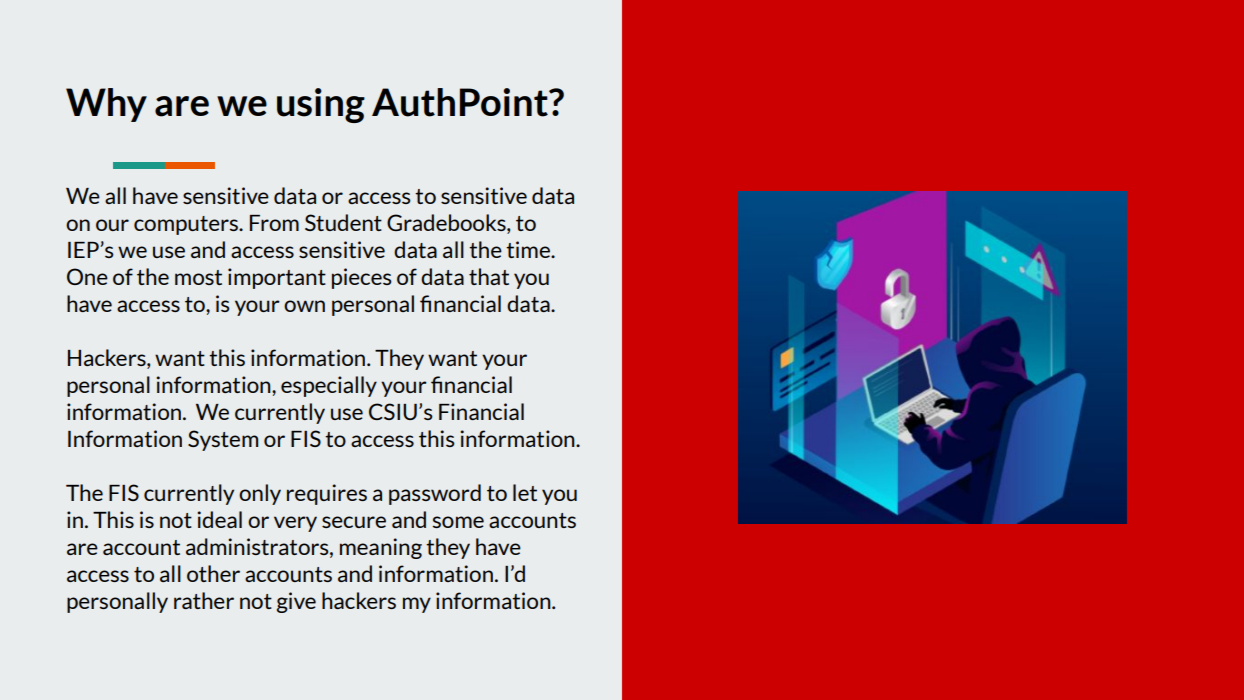  What do you see at coordinates (223, 440) in the image?
I see `System` at bounding box center [223, 440].
